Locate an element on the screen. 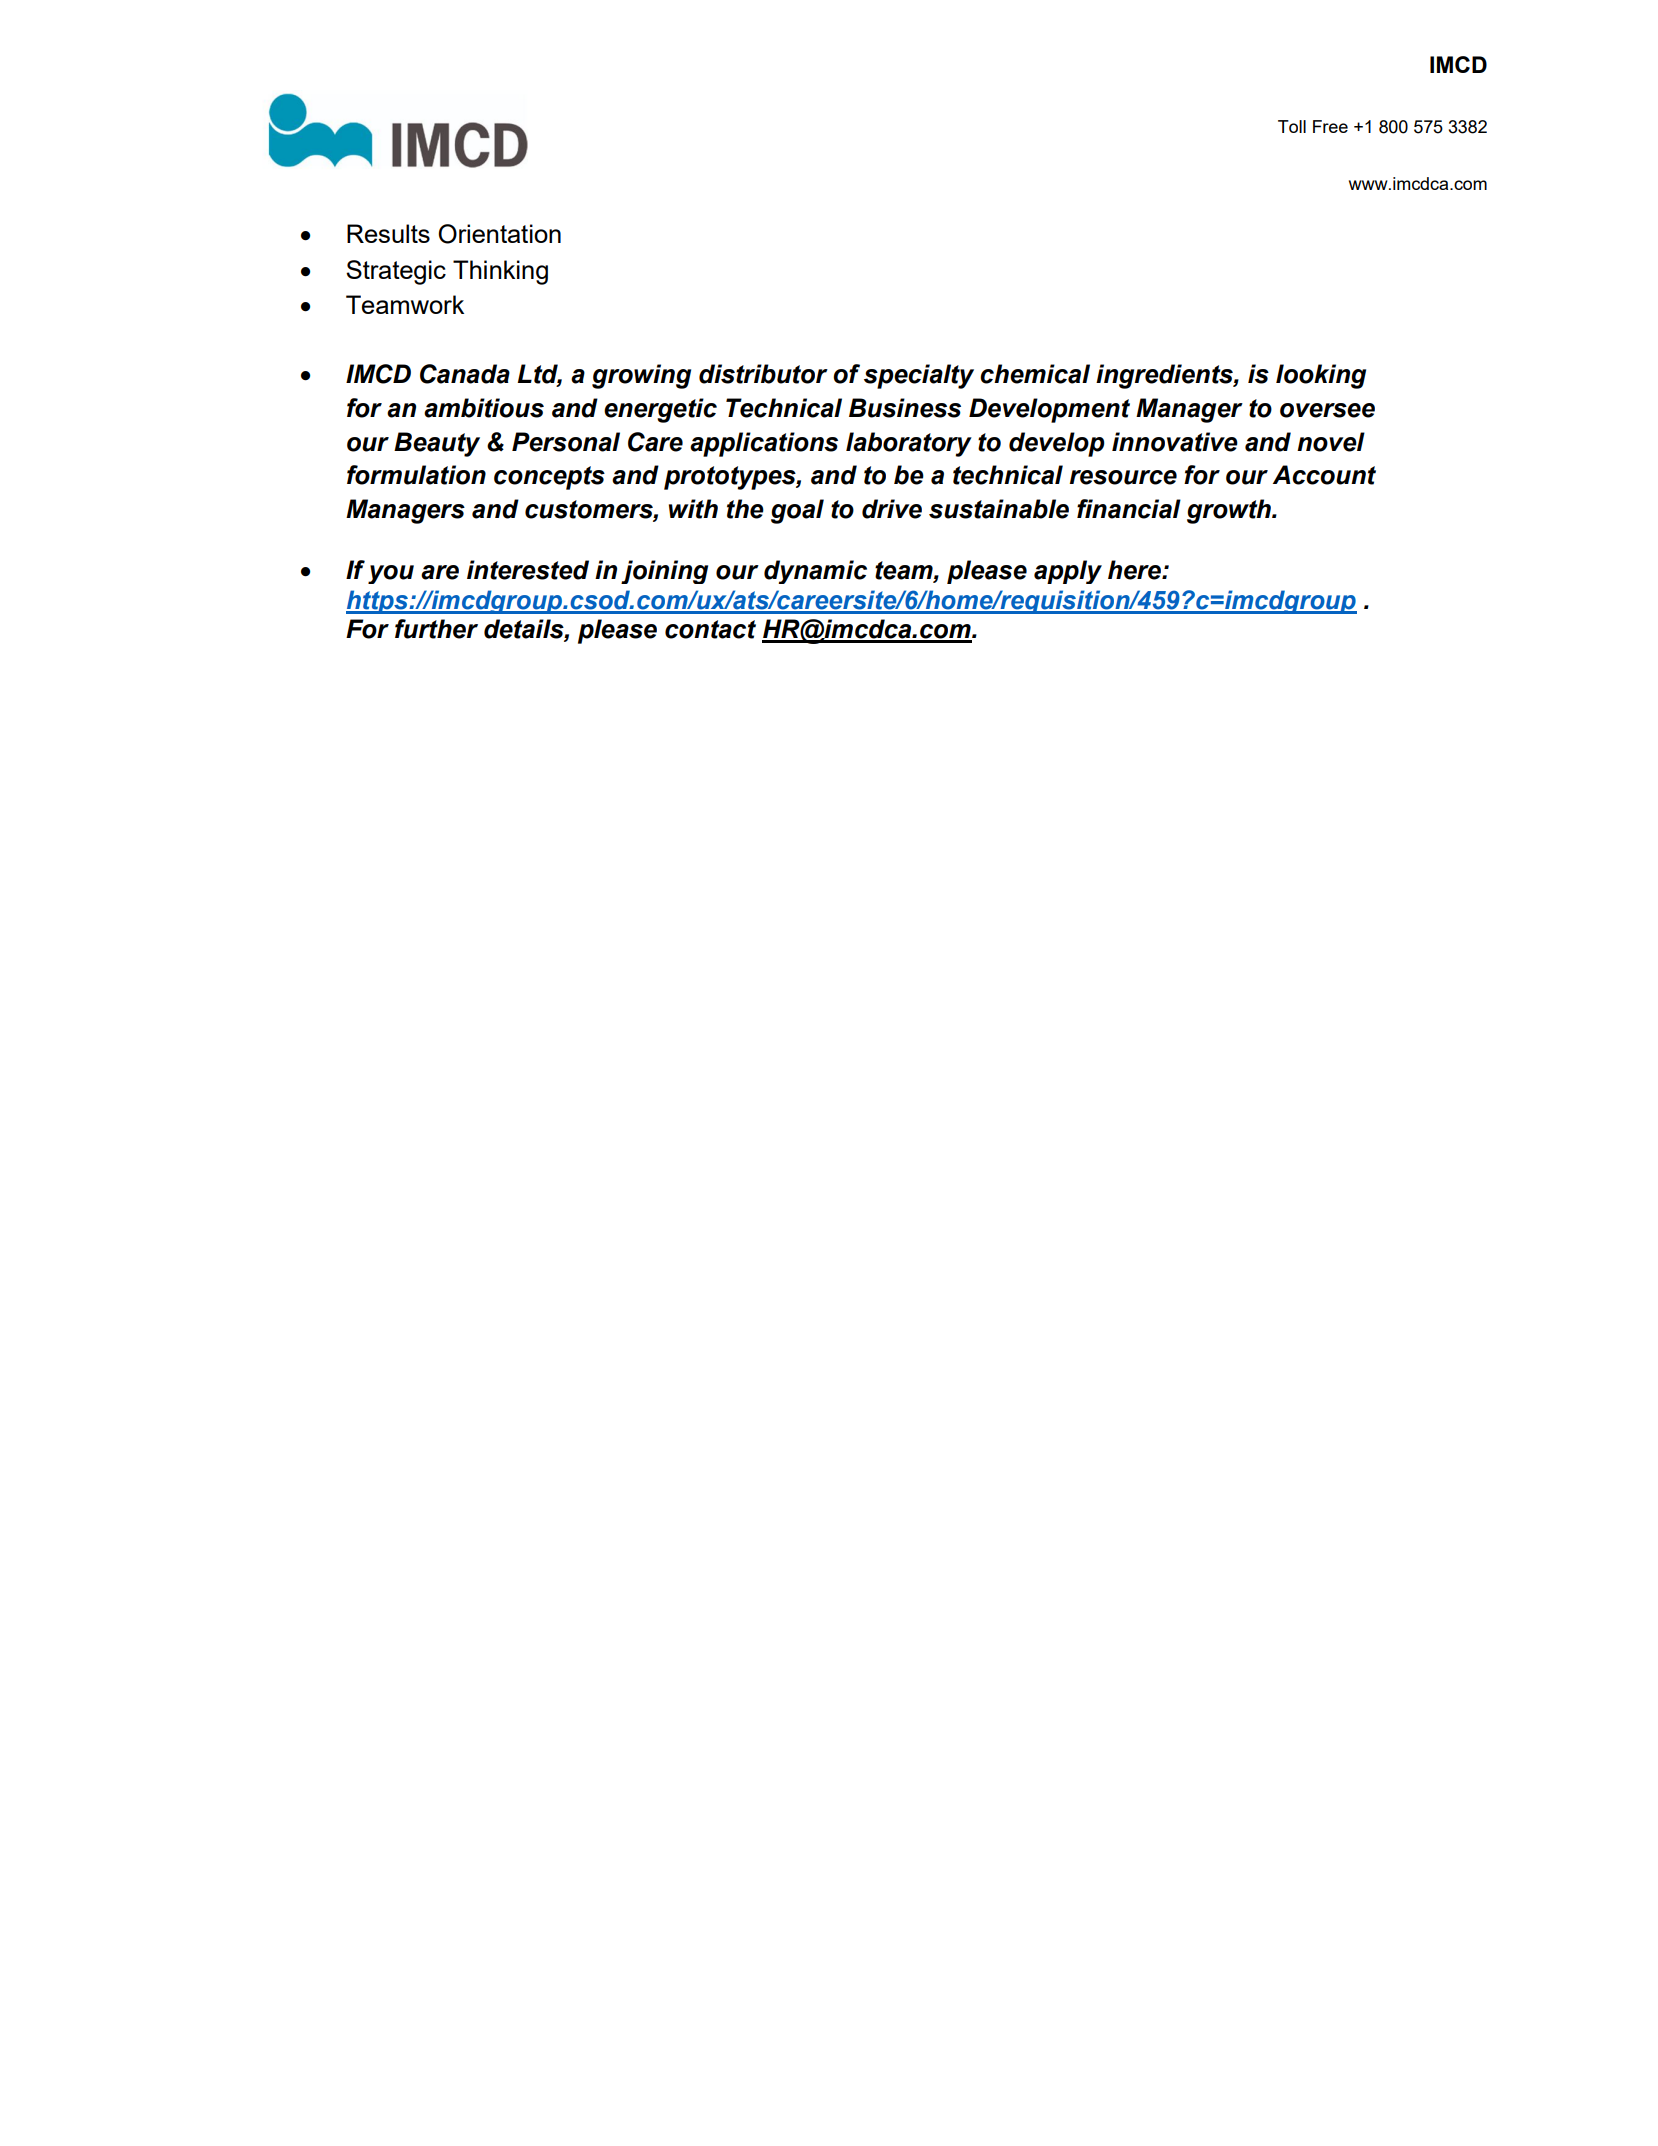 This screenshot has width=1658, height=2146. looking is located at coordinates (1321, 376).
